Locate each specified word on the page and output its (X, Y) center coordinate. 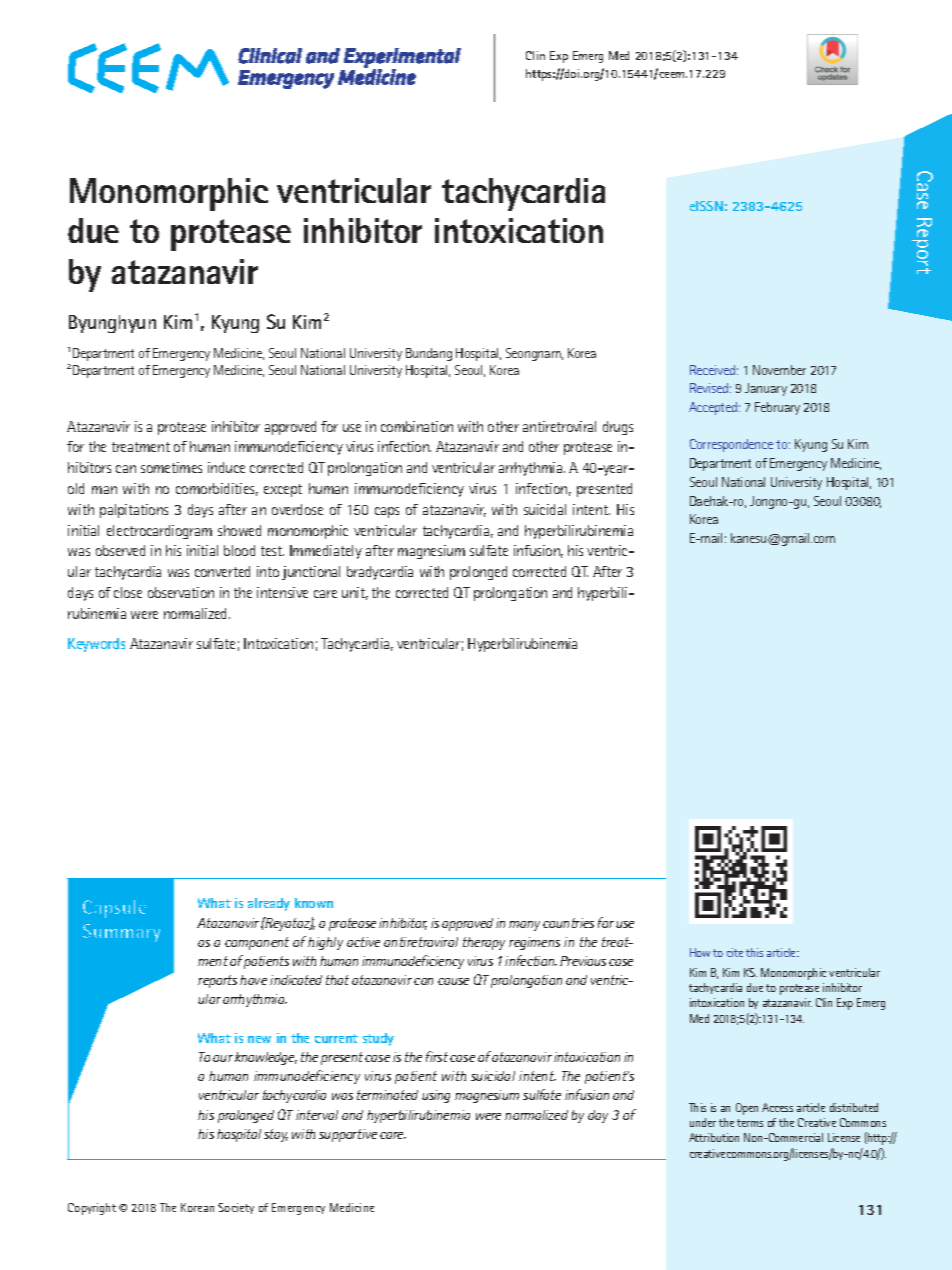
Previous (583, 961)
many (524, 926)
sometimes (171, 467)
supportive (348, 1135)
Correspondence (731, 445)
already (269, 904)
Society (236, 1208)
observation (181, 592)
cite (735, 952)
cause (453, 981)
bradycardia (380, 573)
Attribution (714, 1137)
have (253, 980)
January (766, 389)
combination (417, 426)
